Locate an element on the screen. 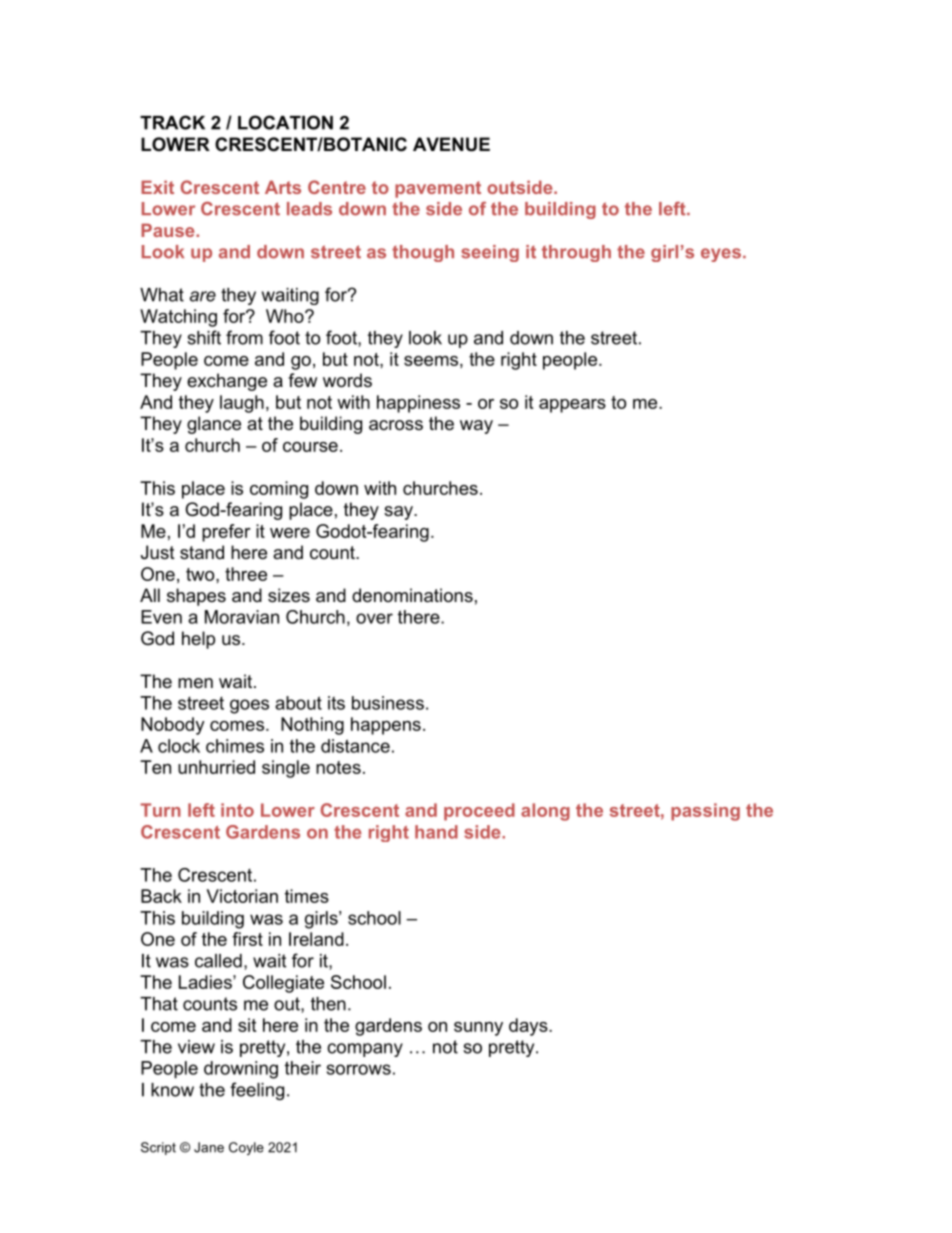  passing is located at coordinates (705, 812).
